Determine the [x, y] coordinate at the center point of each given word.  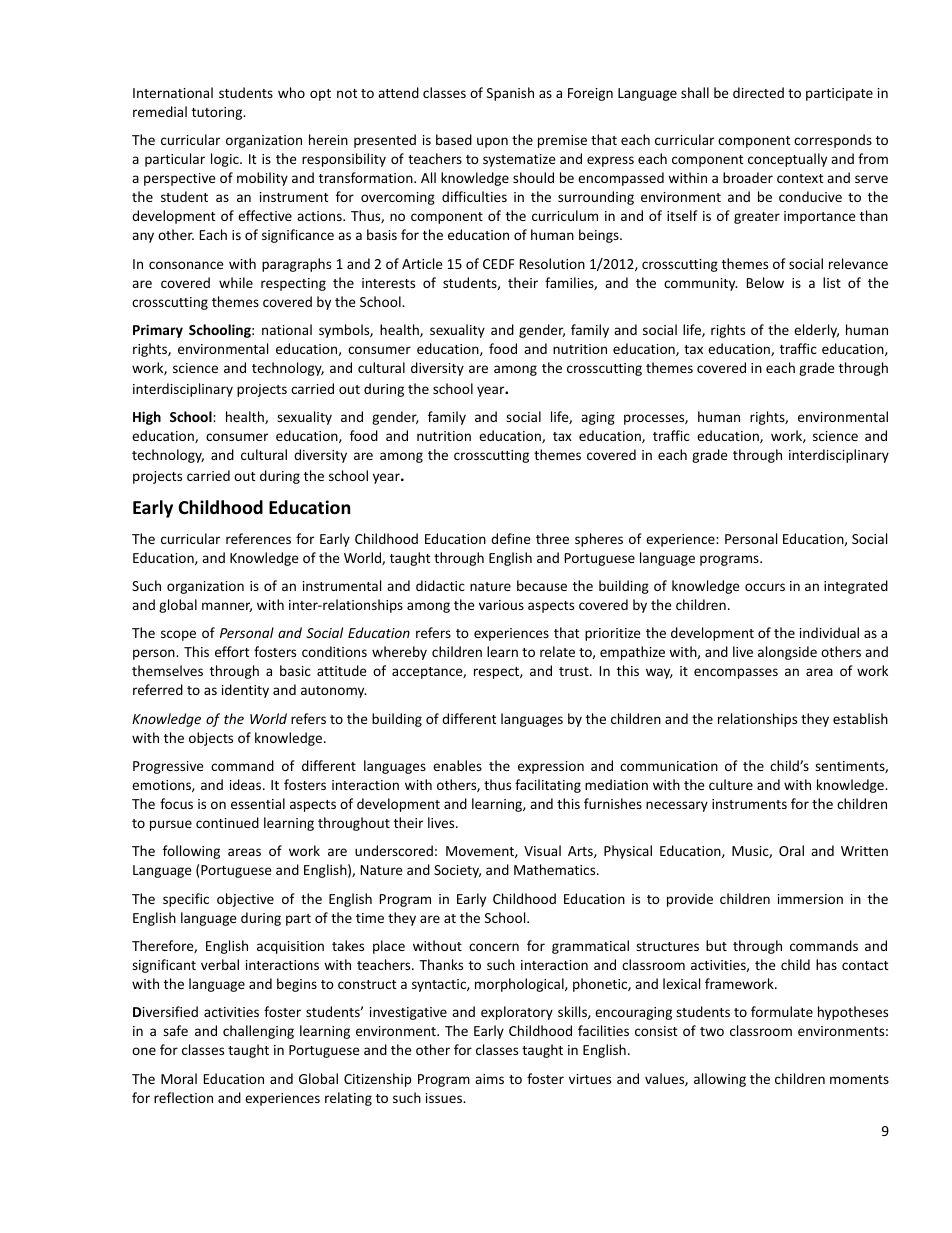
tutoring [218, 113]
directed [758, 92]
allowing [720, 1080]
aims [489, 1079]
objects [211, 739]
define [511, 538]
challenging [258, 1032]
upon [492, 142]
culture [731, 784]
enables [457, 765]
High [147, 418]
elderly [816, 331]
